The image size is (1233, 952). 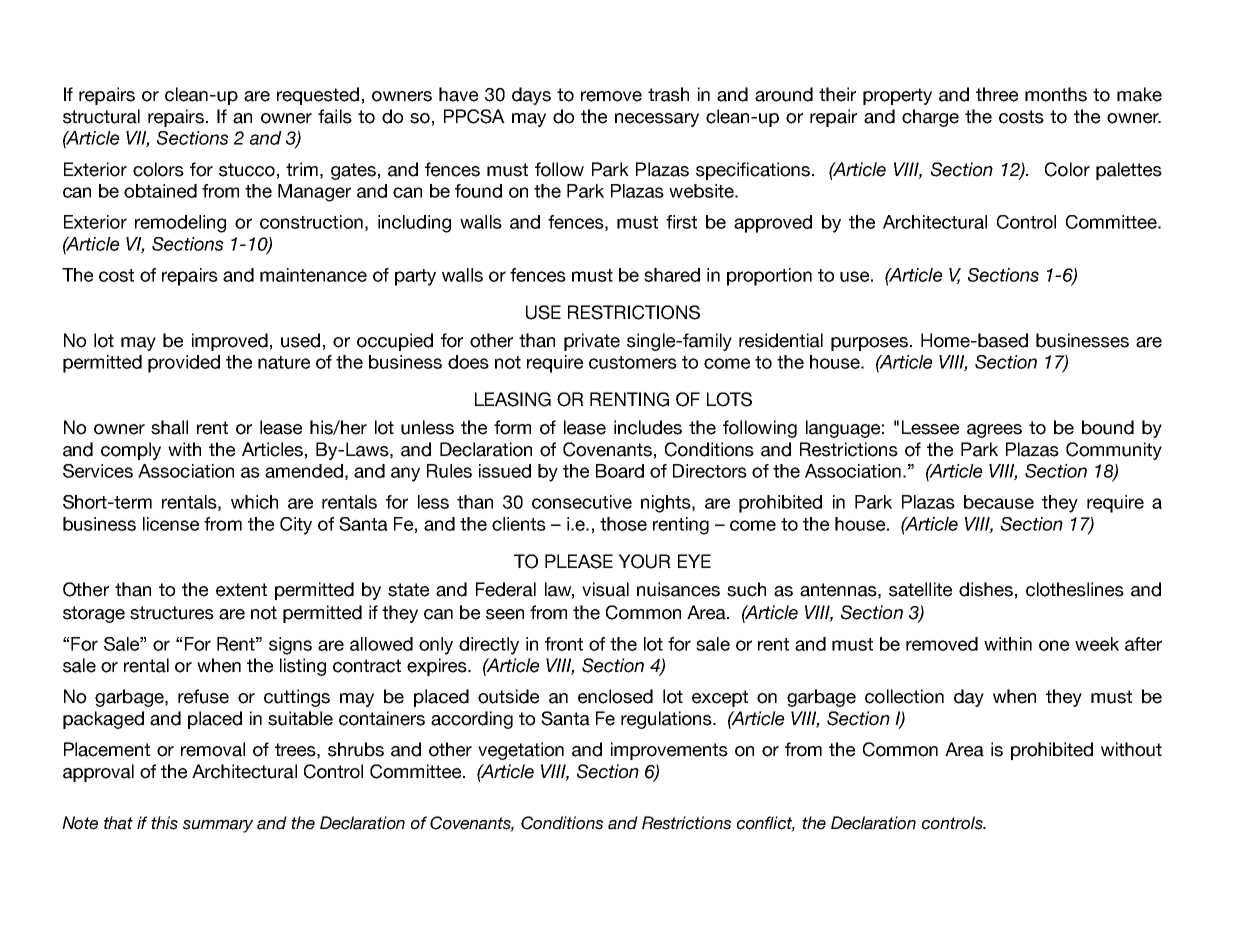 I want to click on because, so click(x=999, y=502).
